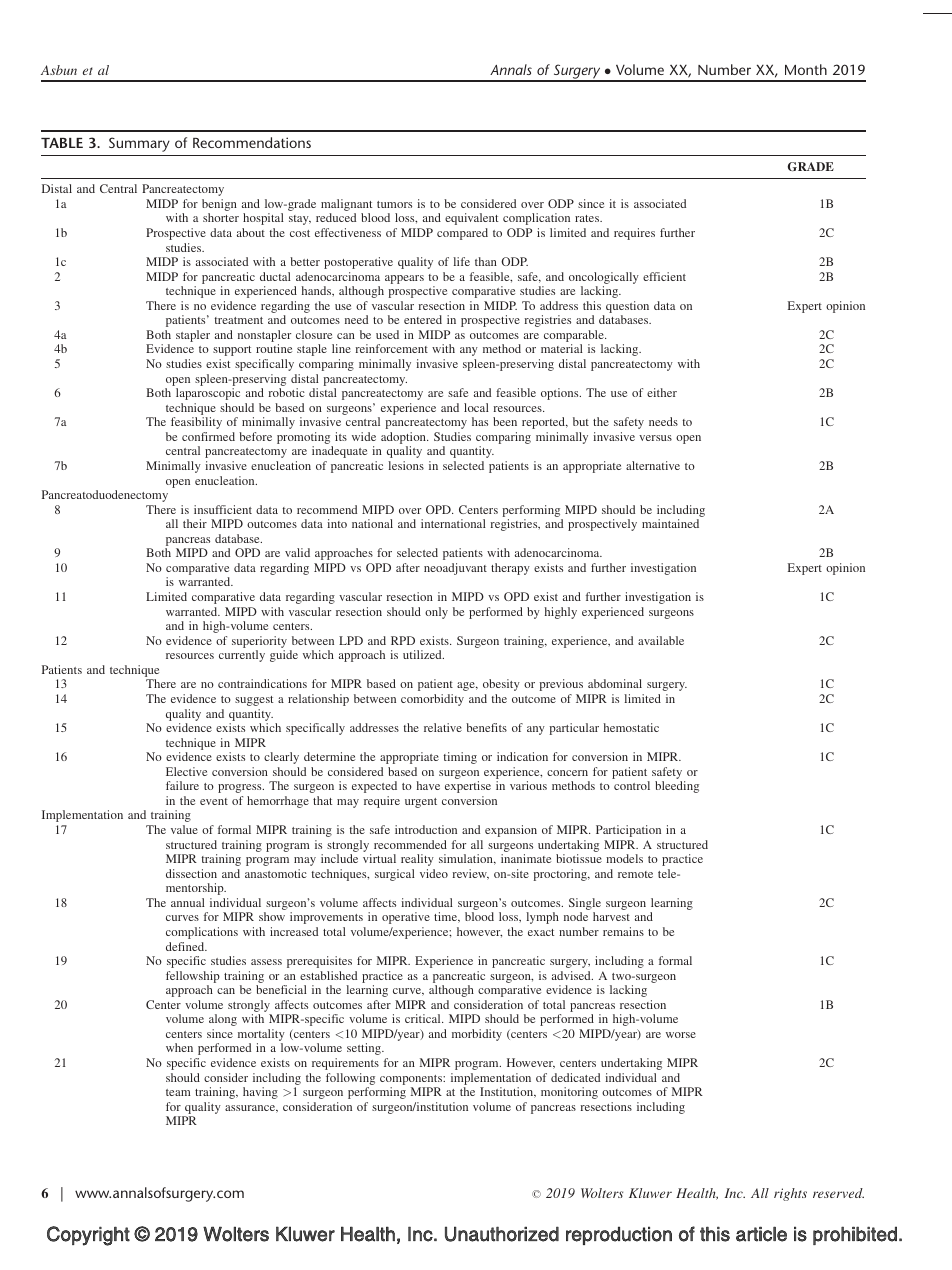 The width and height of the page is (952, 1270). Describe the element at coordinates (88, 1236) in the page. I see `Copyright` at that location.
